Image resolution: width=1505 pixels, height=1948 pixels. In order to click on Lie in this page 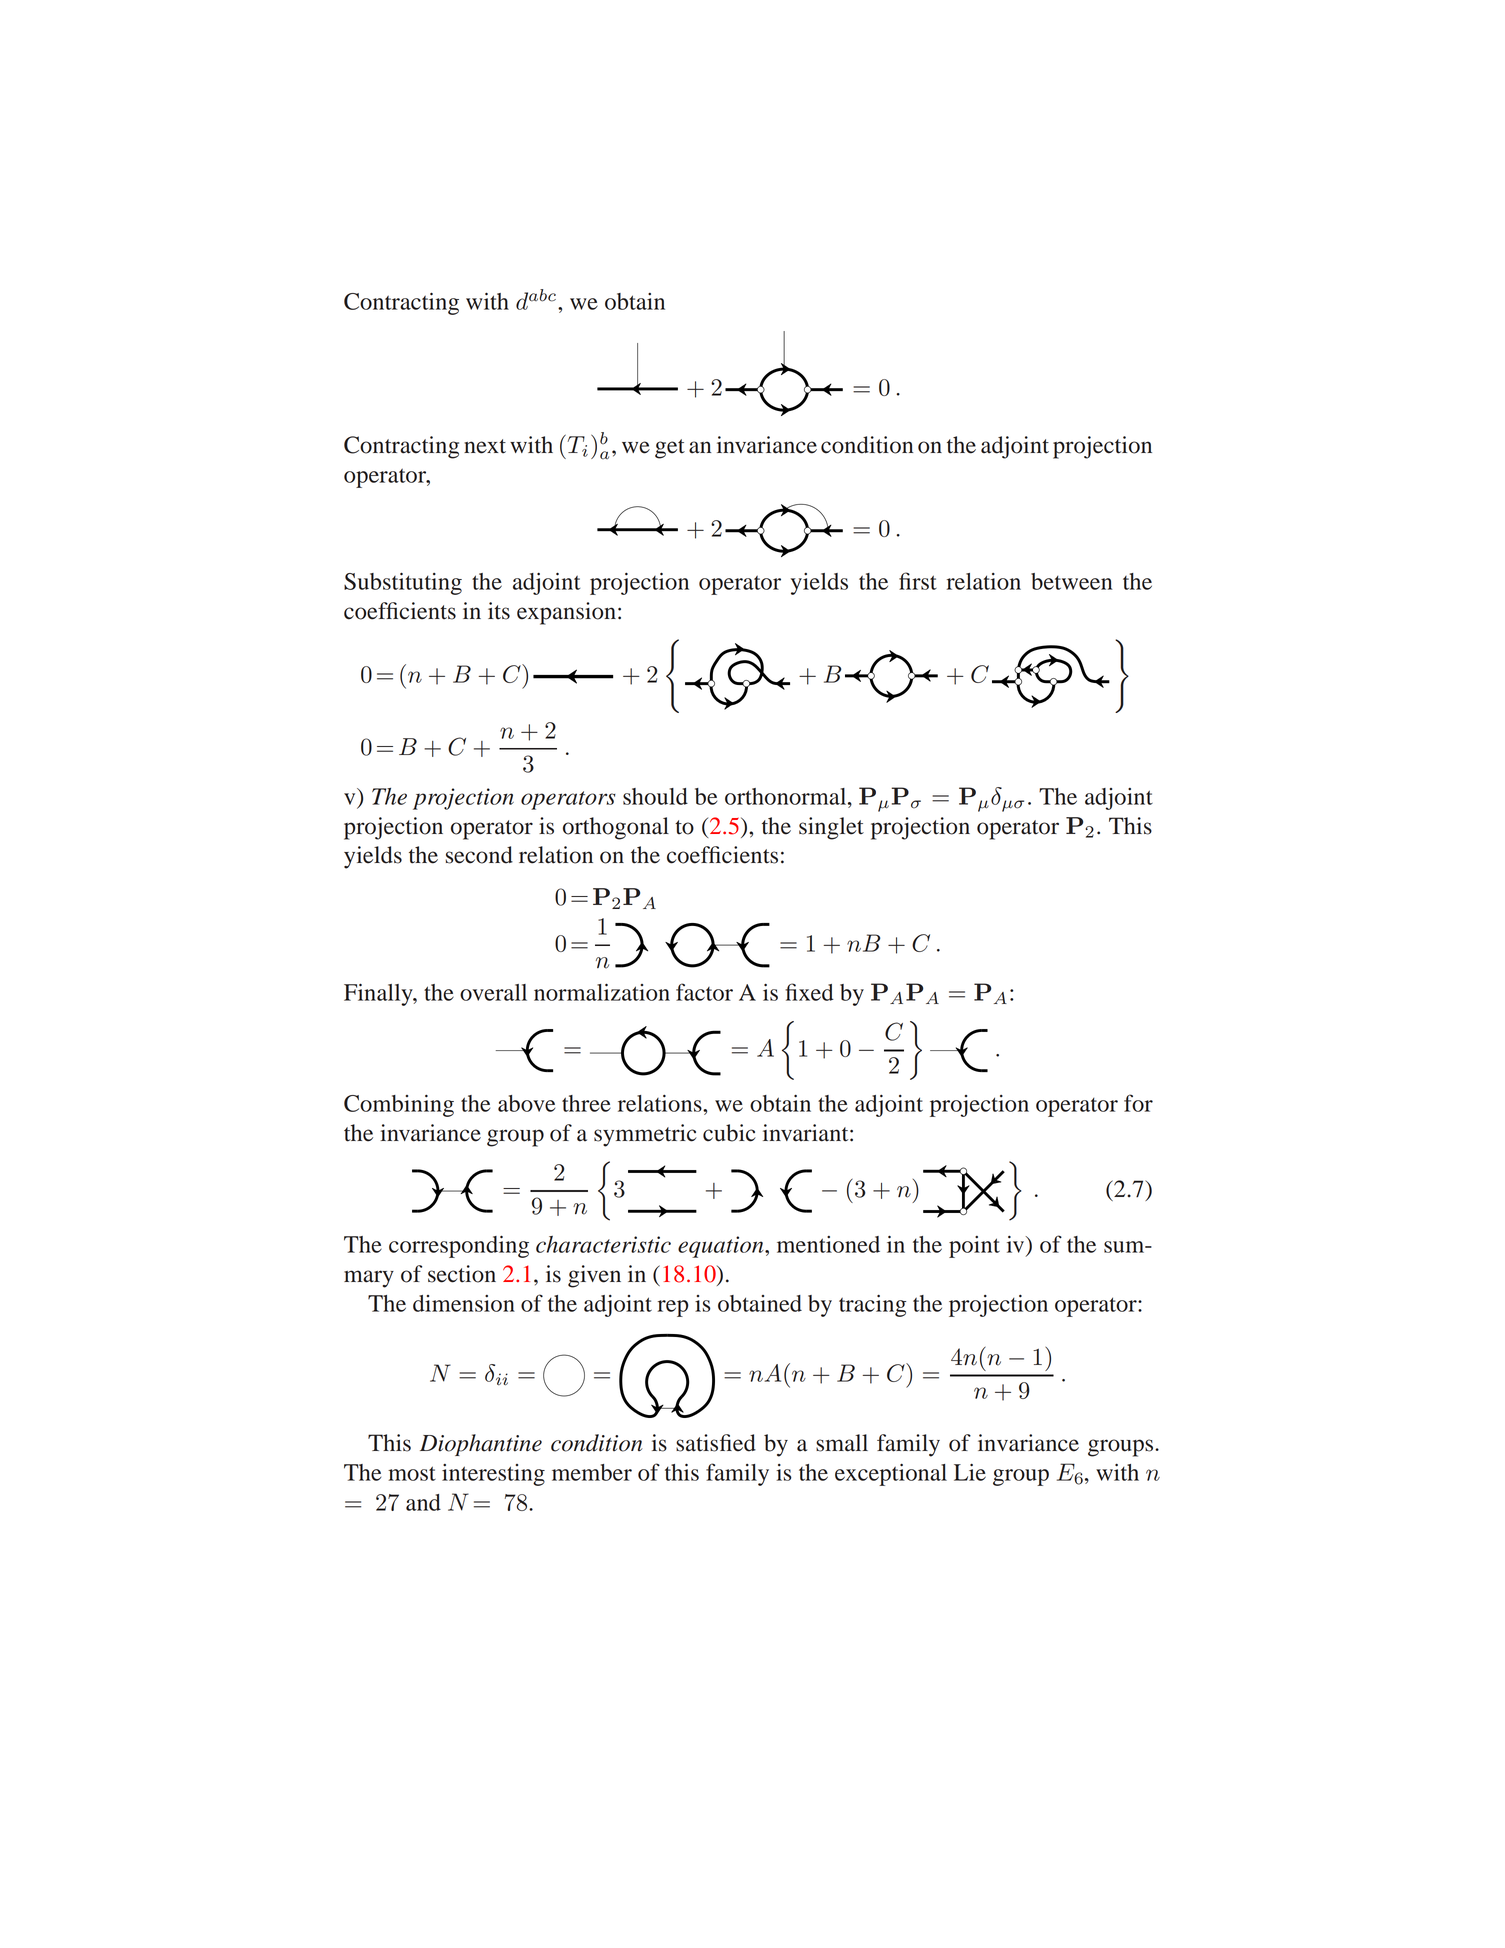, I will do `click(970, 1472)`.
